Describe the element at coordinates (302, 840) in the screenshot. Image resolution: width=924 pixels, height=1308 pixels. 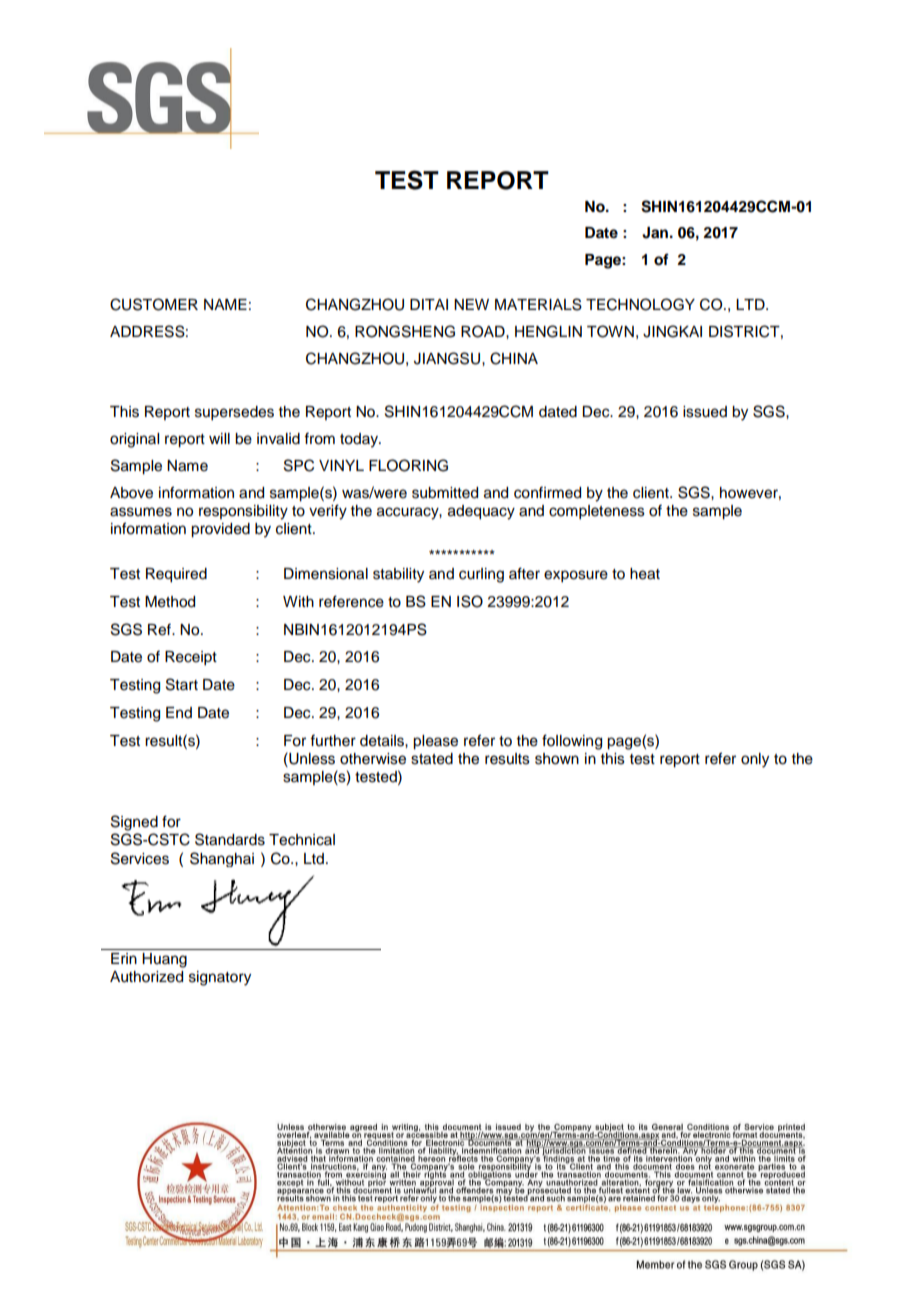
I see `Technical` at that location.
